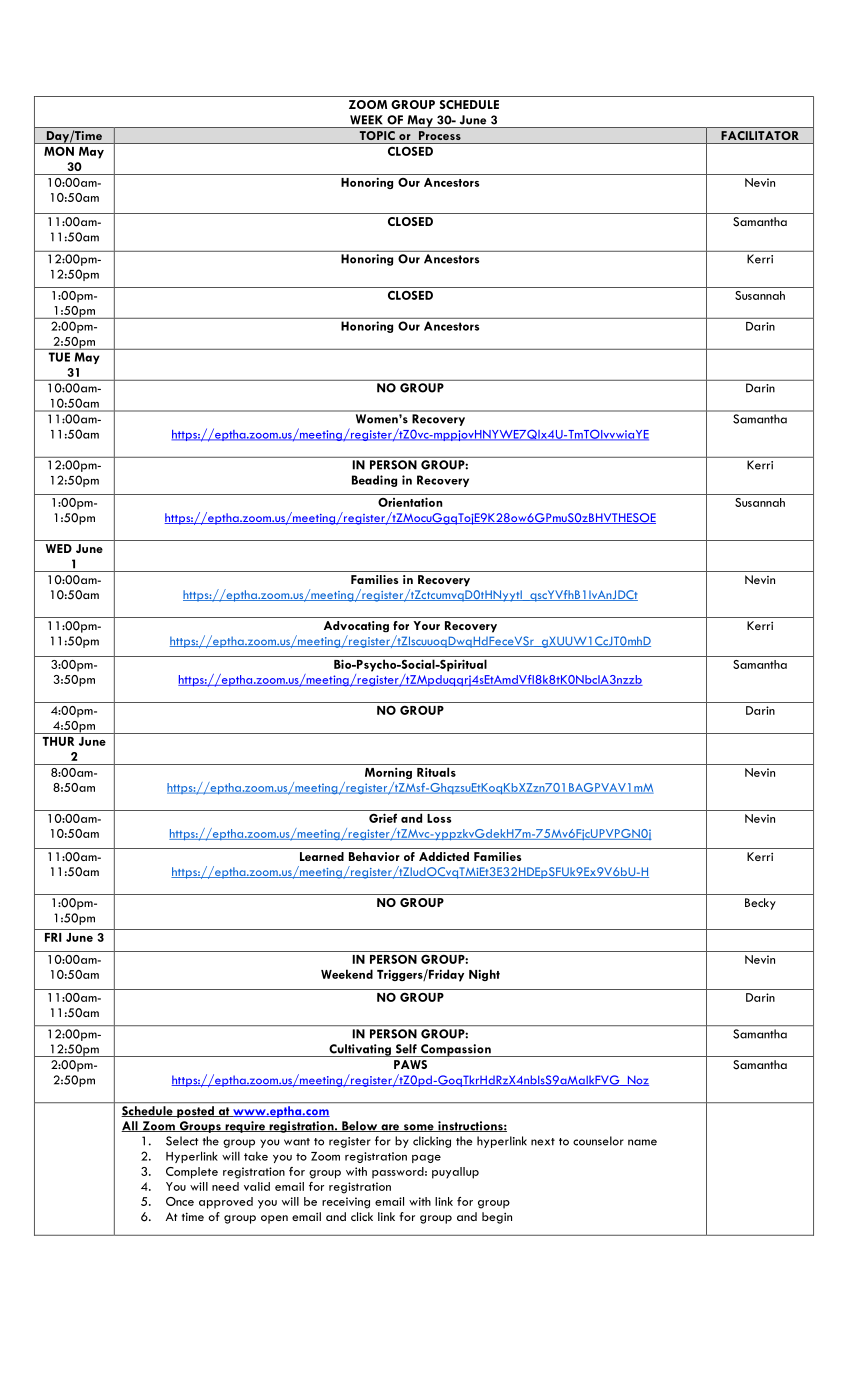 This page has width=849, height=1400. Describe the element at coordinates (58, 741) in the page. I see `THUR` at that location.
